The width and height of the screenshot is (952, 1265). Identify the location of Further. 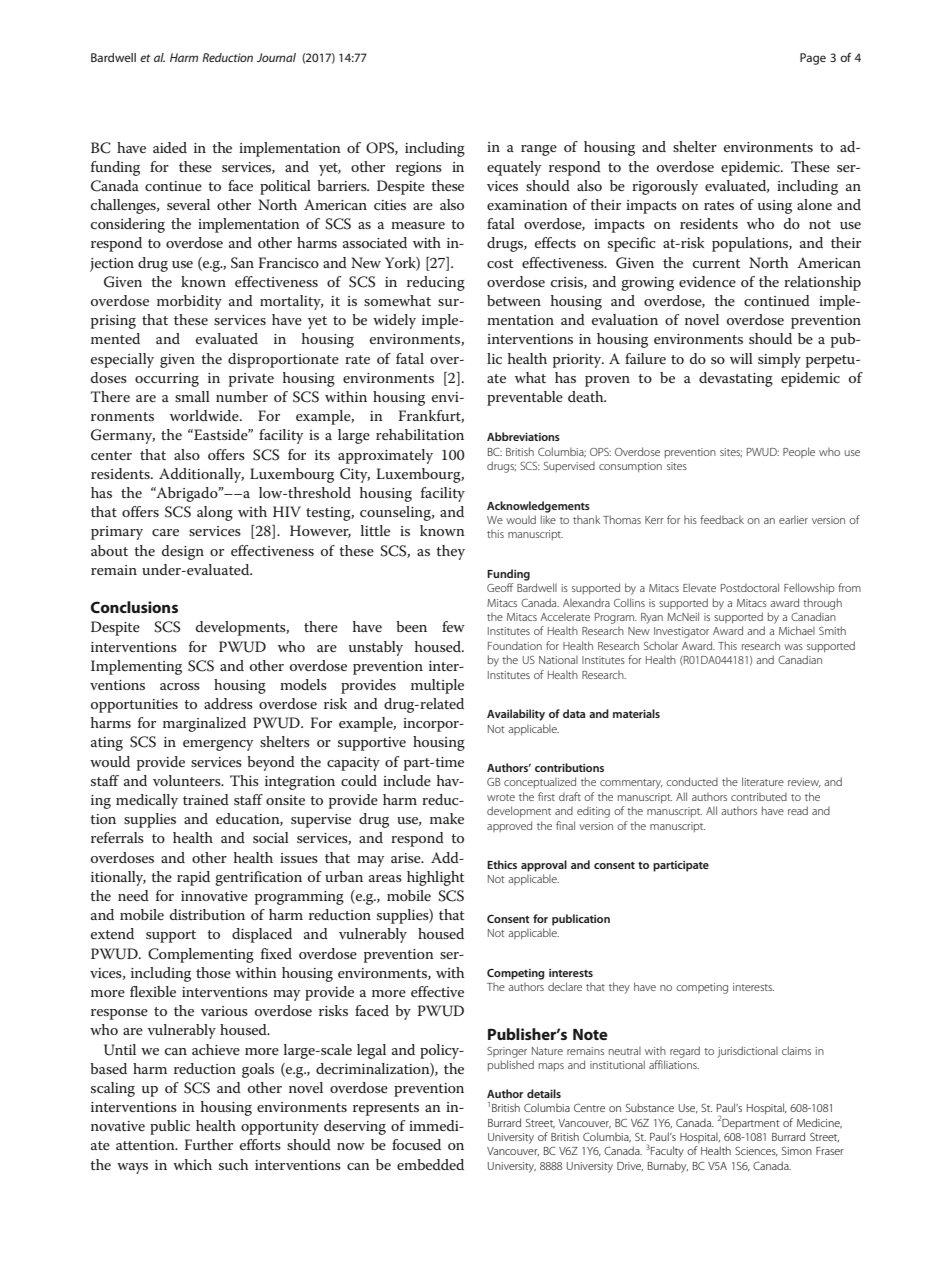
(209, 1144).
